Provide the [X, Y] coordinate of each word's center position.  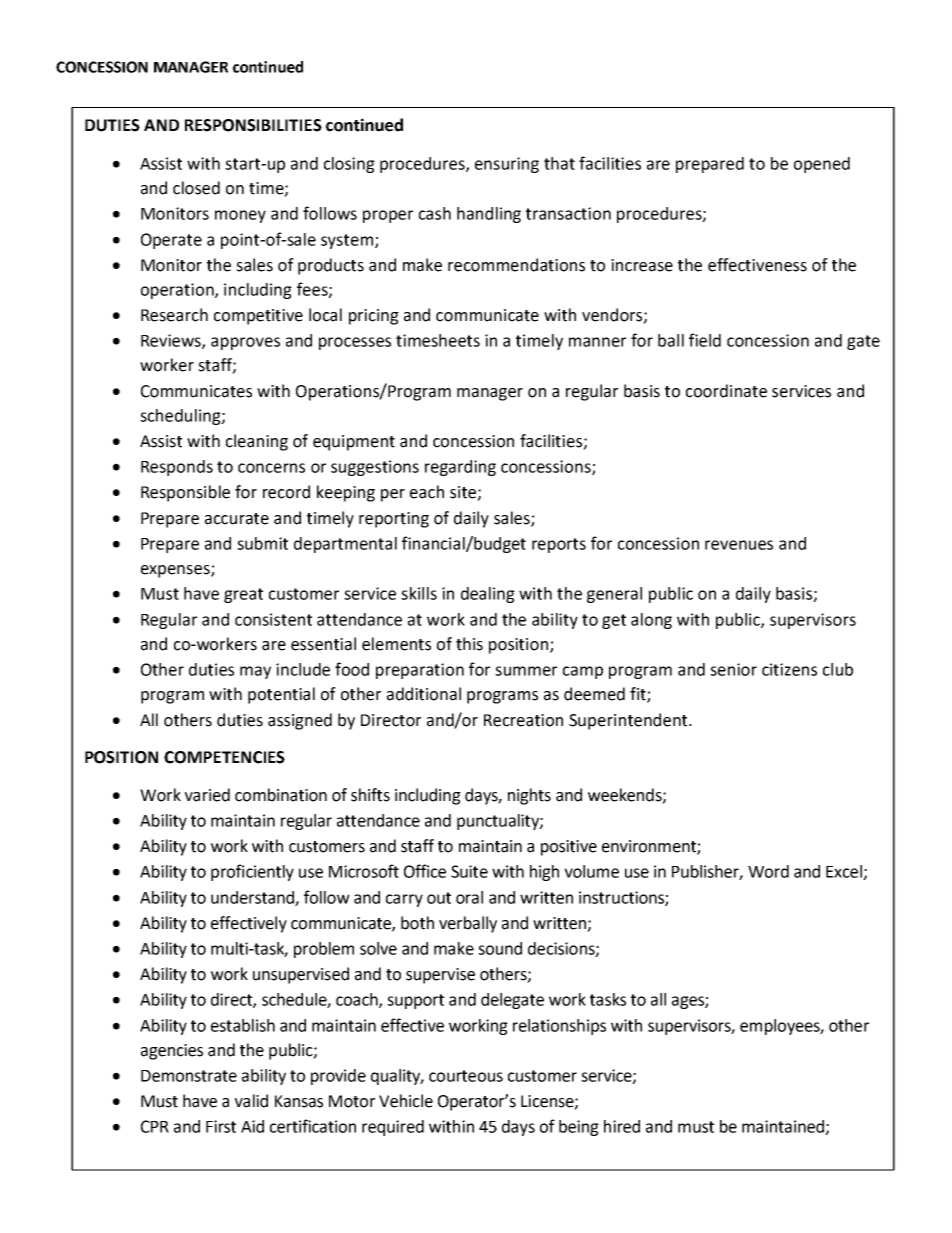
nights [529, 796]
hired [622, 1126]
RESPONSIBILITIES [253, 125]
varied [207, 795]
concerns [271, 468]
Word [768, 871]
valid [251, 1101]
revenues [739, 545]
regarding [460, 468]
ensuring [507, 165]
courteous [466, 1076]
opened [822, 165]
